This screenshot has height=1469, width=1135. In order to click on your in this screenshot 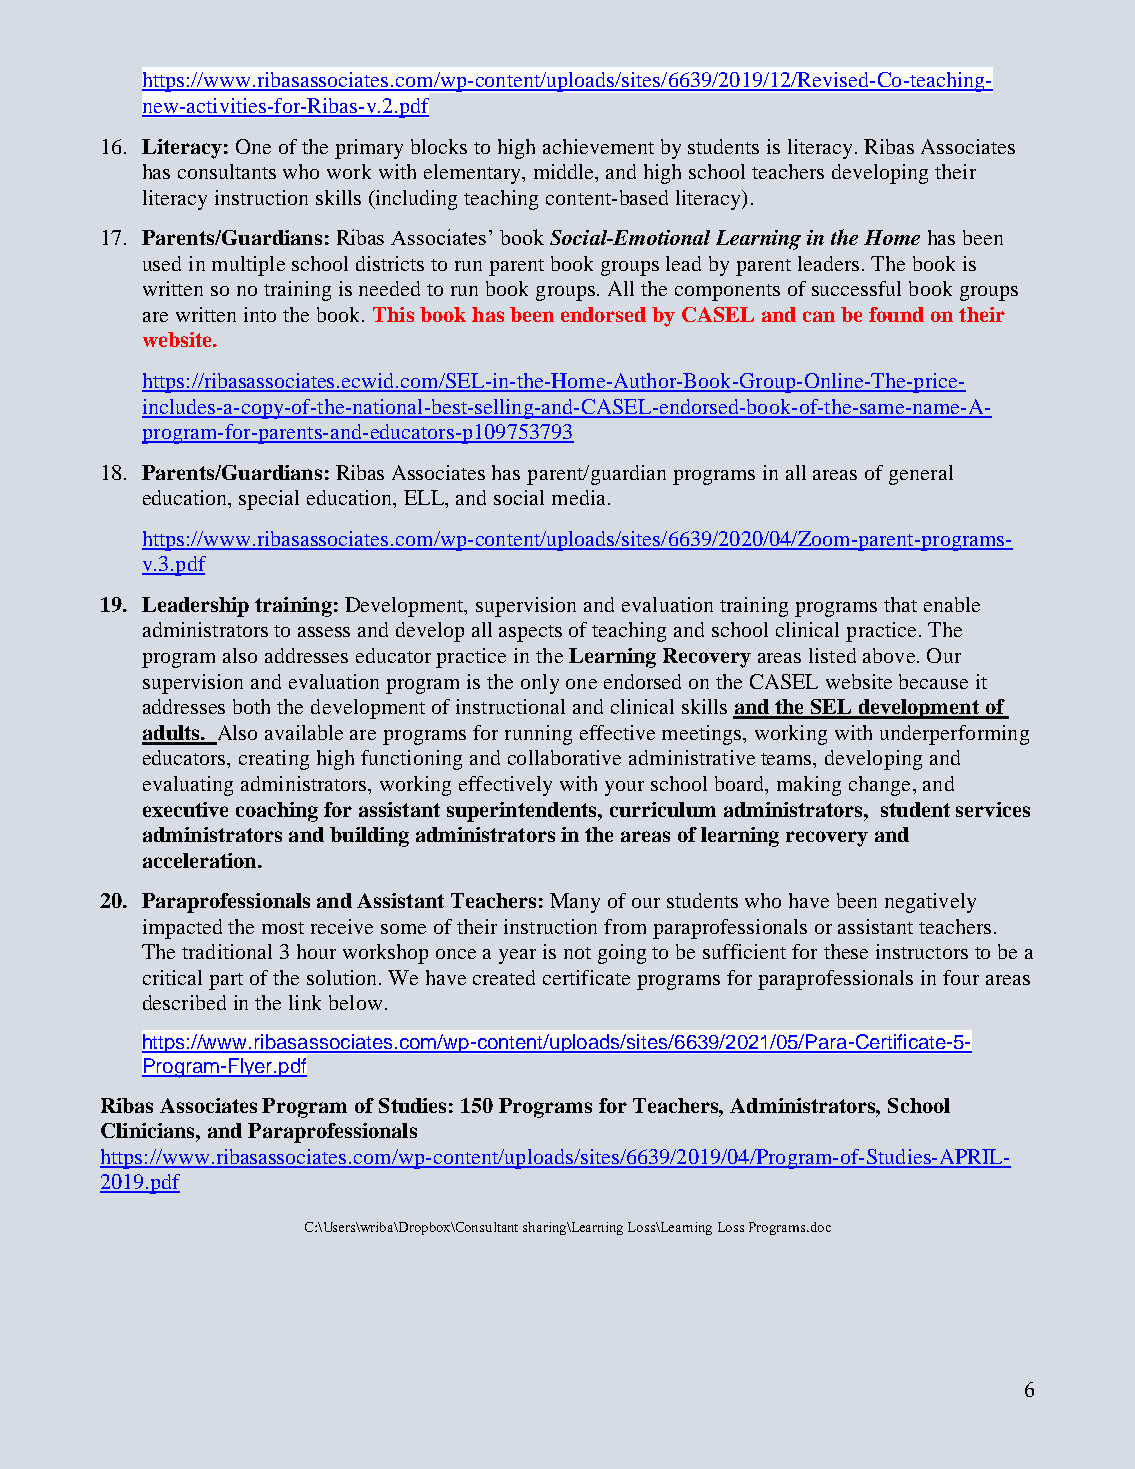, I will do `click(624, 788)`.
